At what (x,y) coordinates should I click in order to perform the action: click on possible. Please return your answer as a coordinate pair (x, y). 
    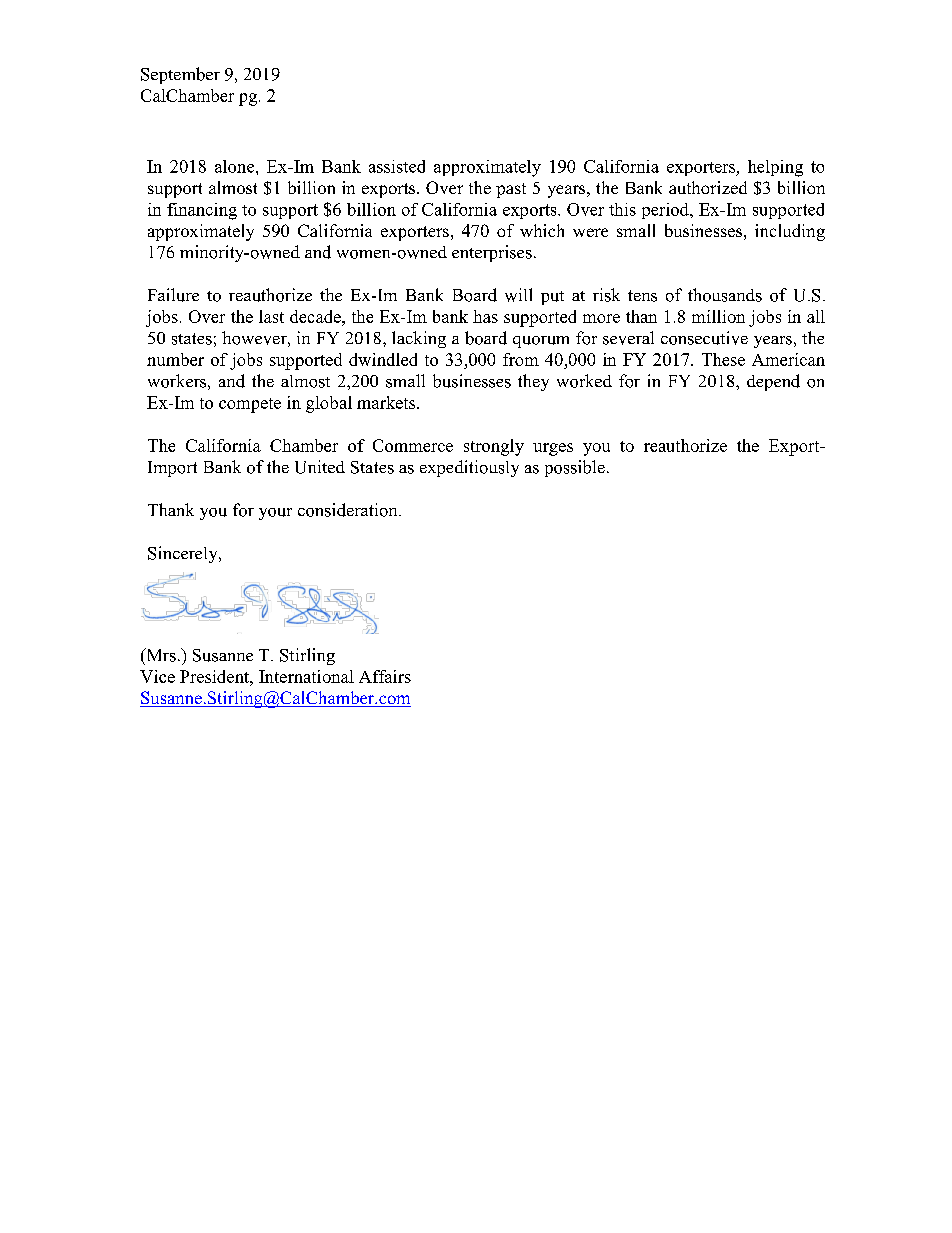
    Looking at the image, I should click on (575, 468).
